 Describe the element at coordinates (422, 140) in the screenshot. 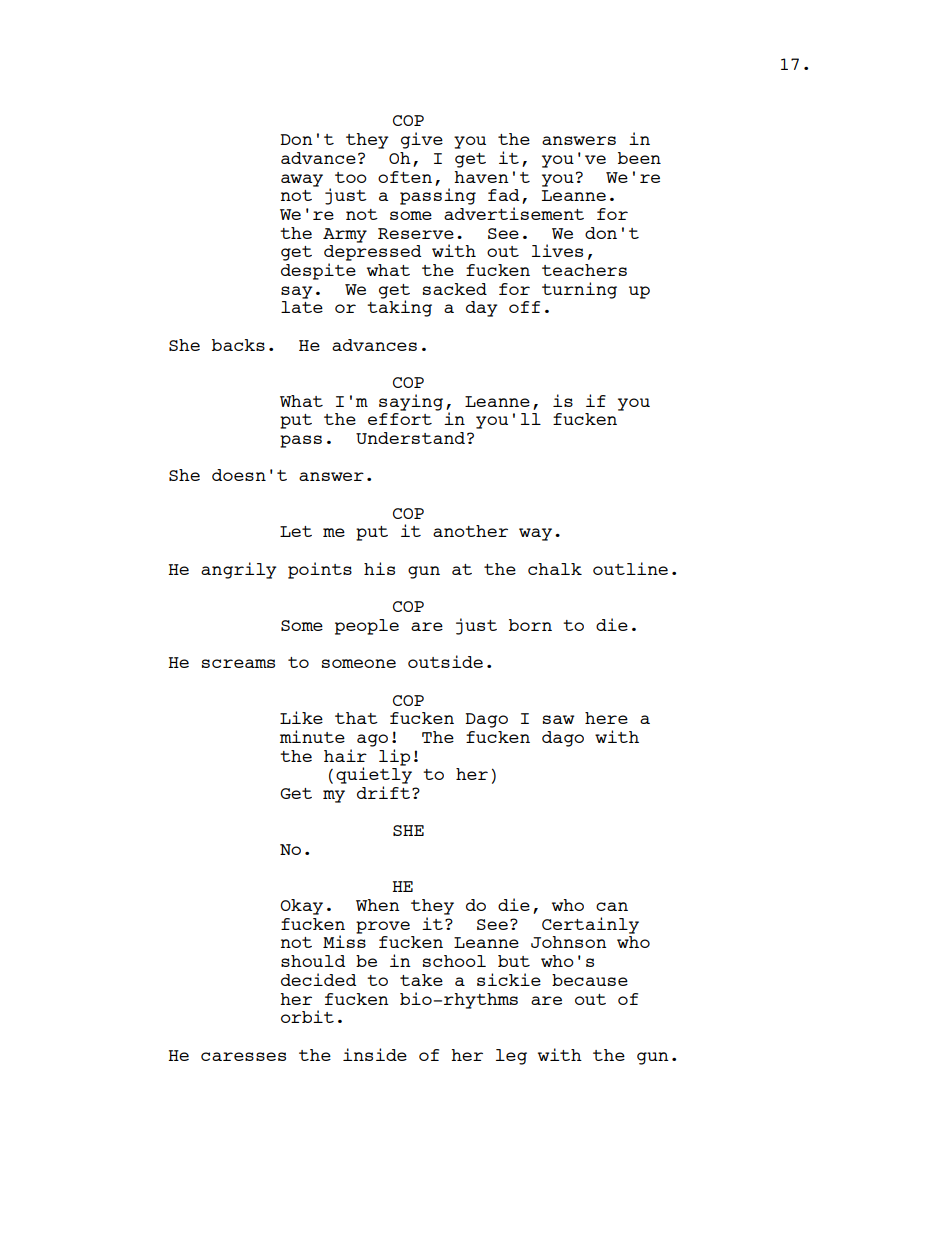

I see `give` at that location.
